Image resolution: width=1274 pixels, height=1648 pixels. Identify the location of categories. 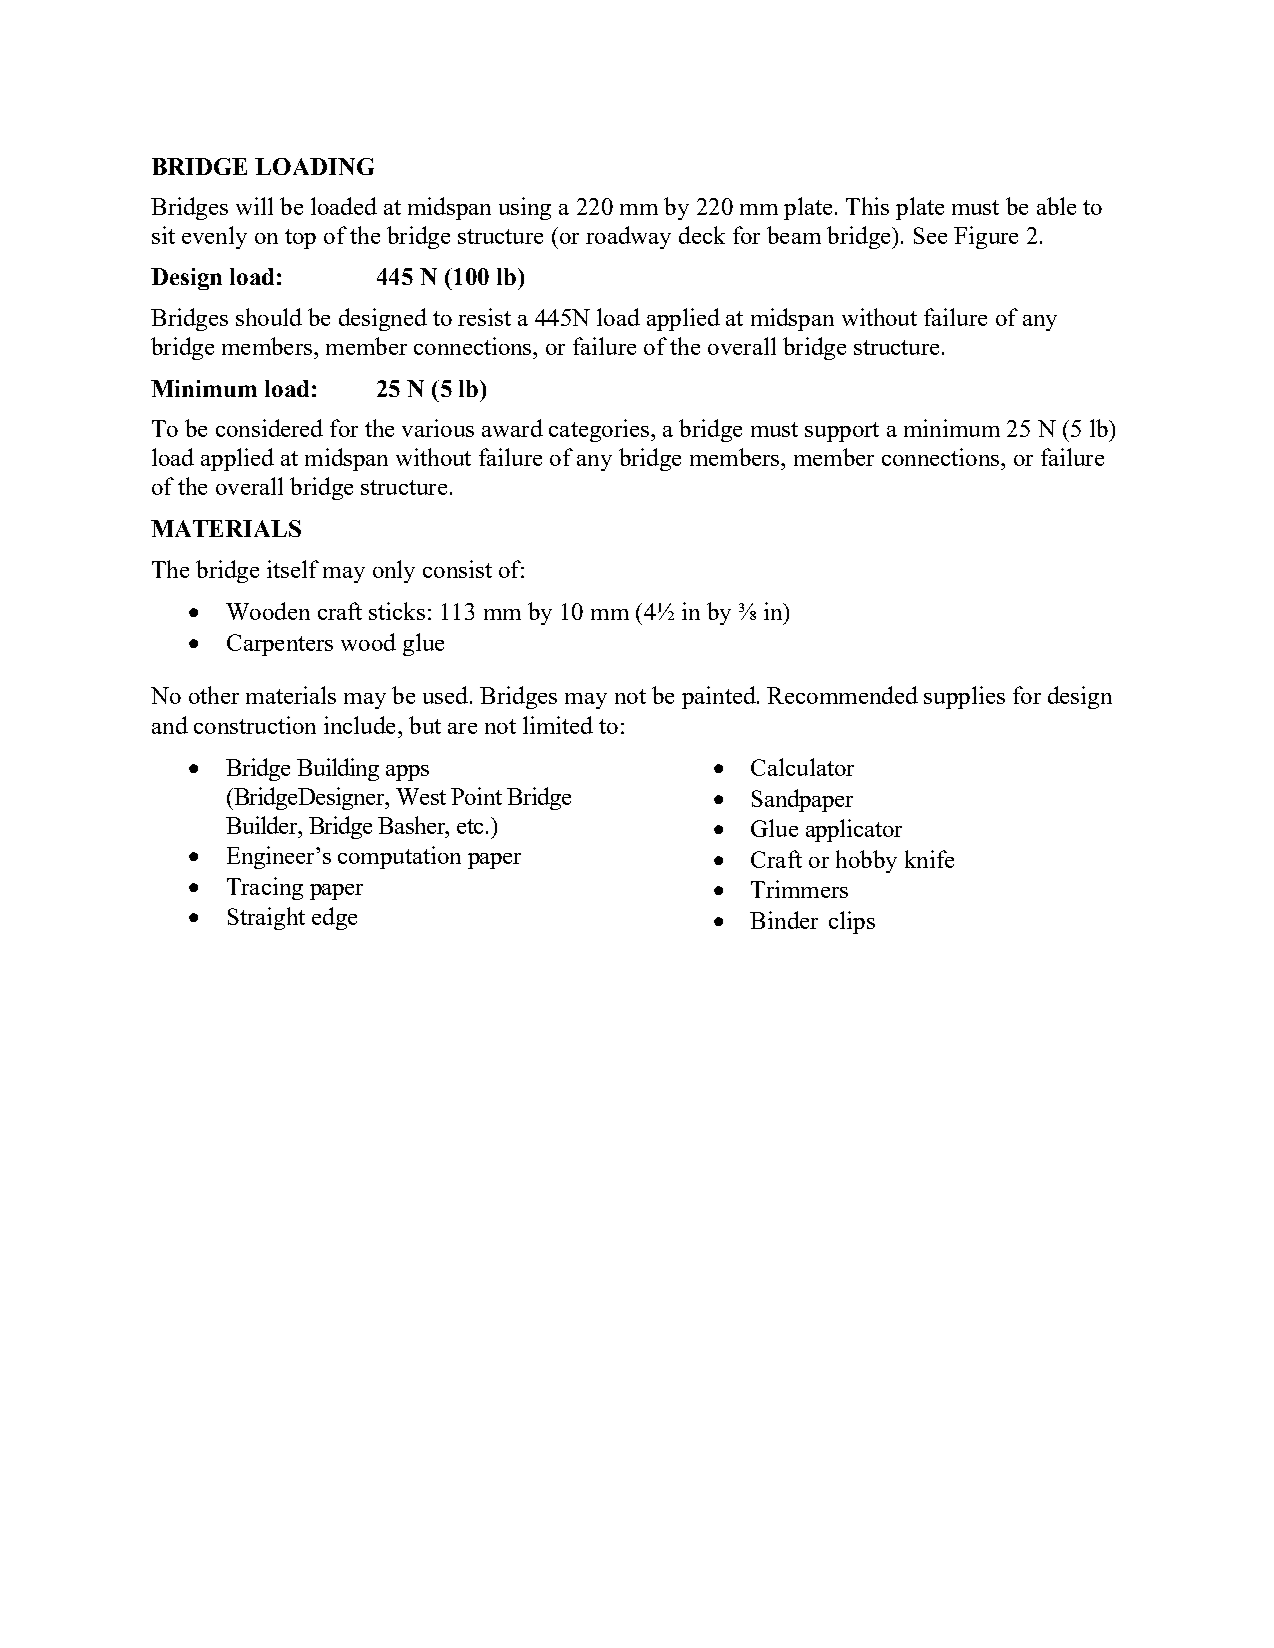
(599, 430).
